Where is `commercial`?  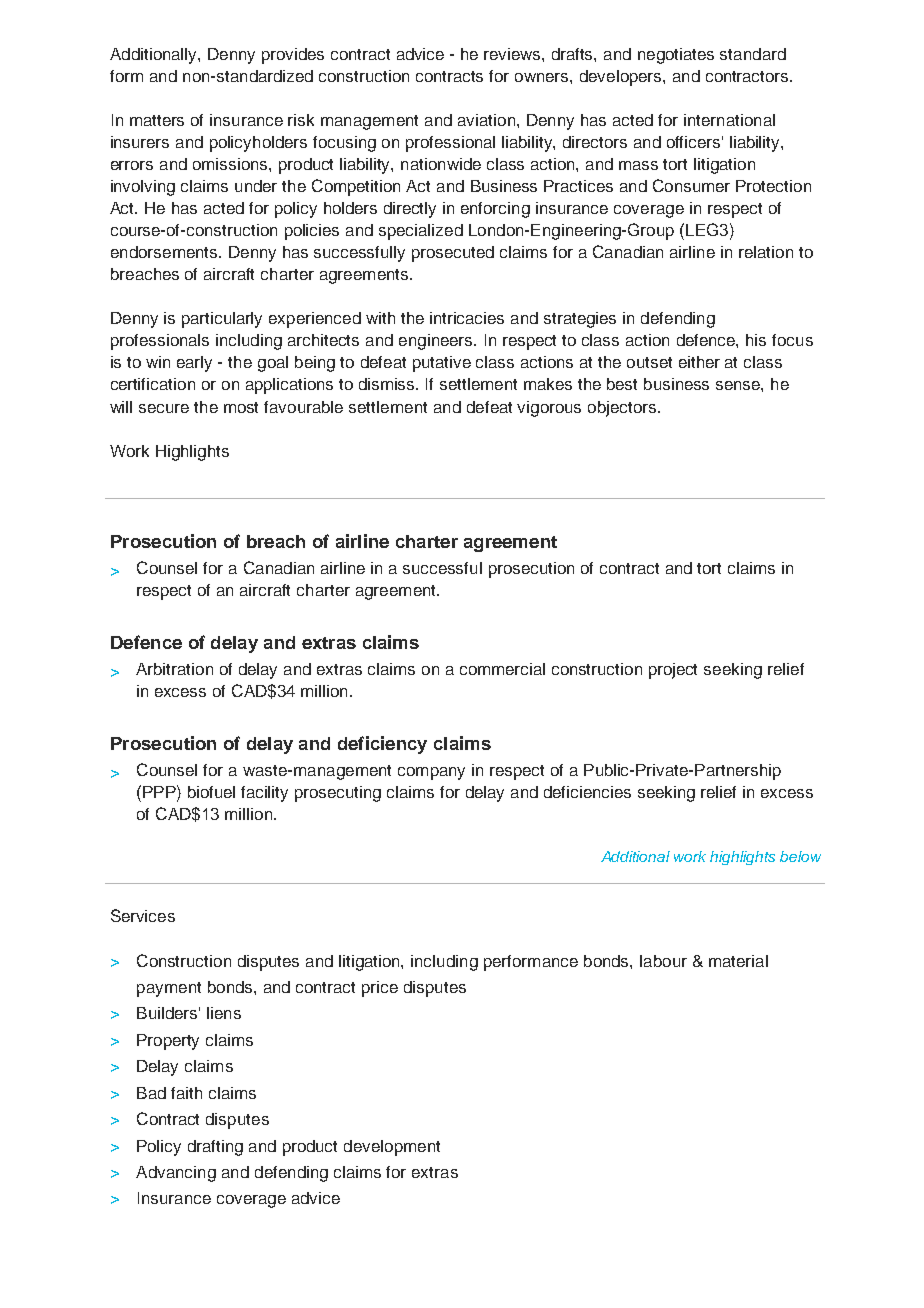
commercial is located at coordinates (502, 669).
